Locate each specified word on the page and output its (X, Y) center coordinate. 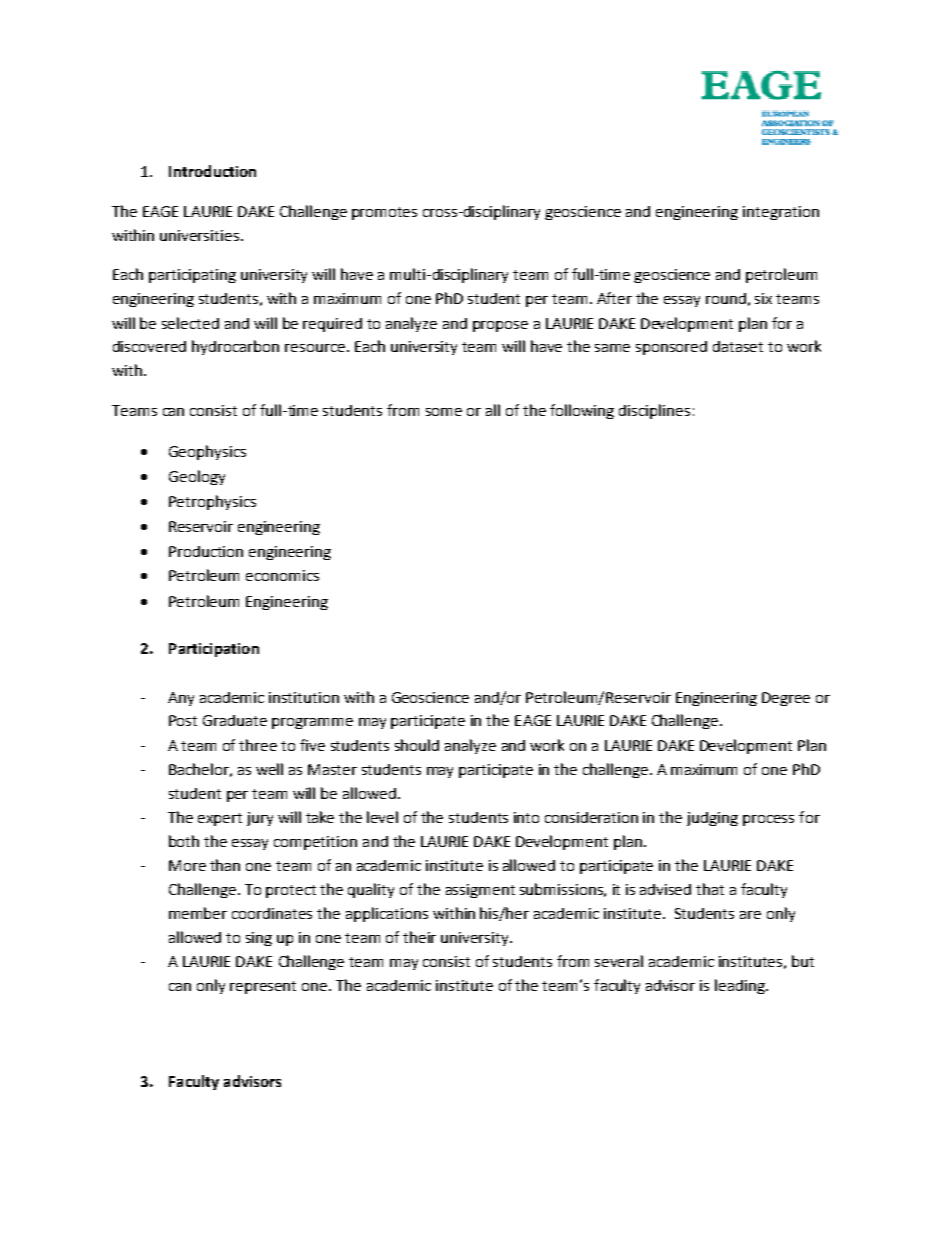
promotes (384, 213)
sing (259, 939)
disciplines (654, 411)
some (444, 412)
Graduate (235, 720)
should (417, 745)
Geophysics (207, 452)
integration (781, 213)
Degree (786, 699)
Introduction (212, 171)
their (419, 937)
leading (741, 986)
